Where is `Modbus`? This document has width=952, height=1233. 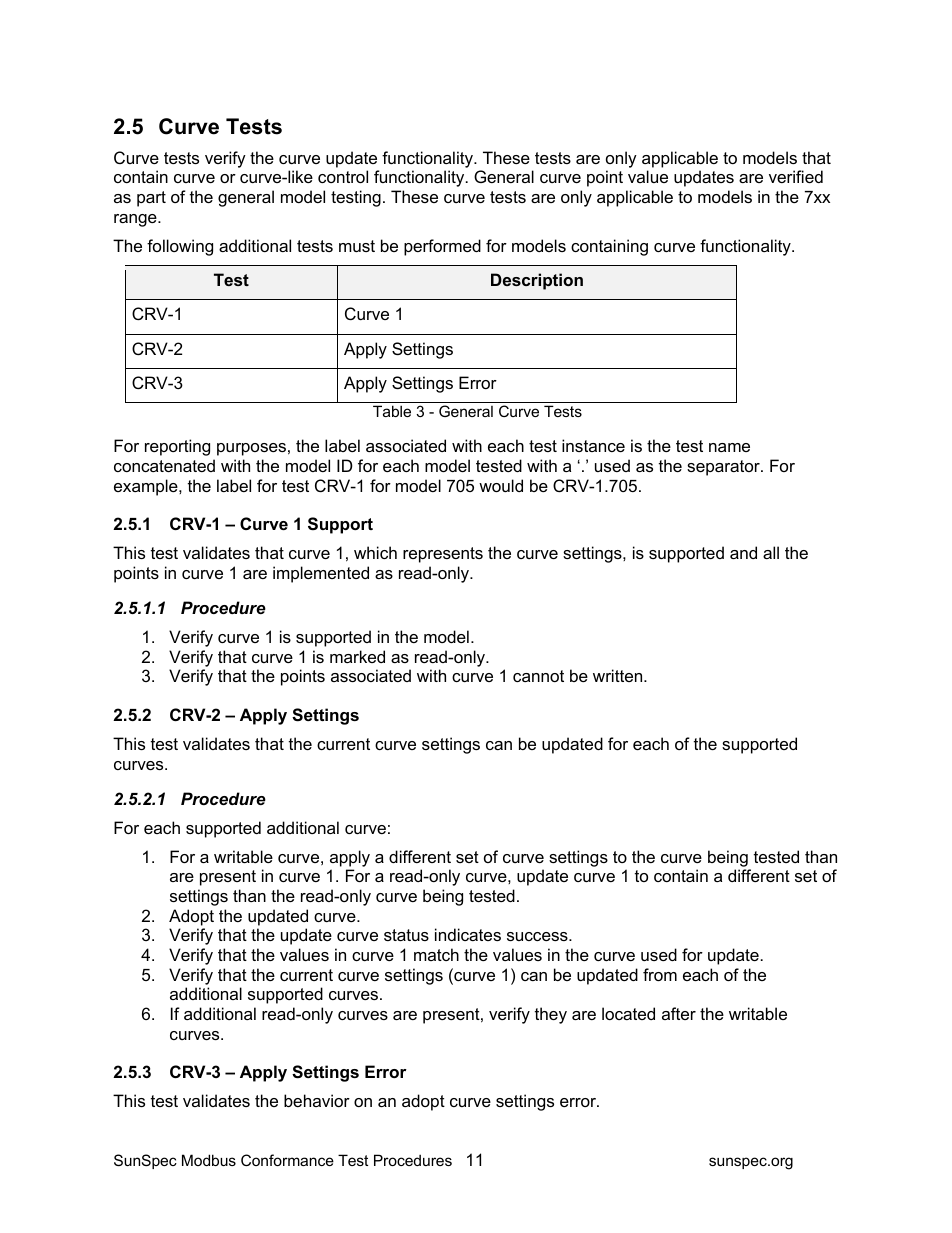 Modbus is located at coordinates (209, 1160).
